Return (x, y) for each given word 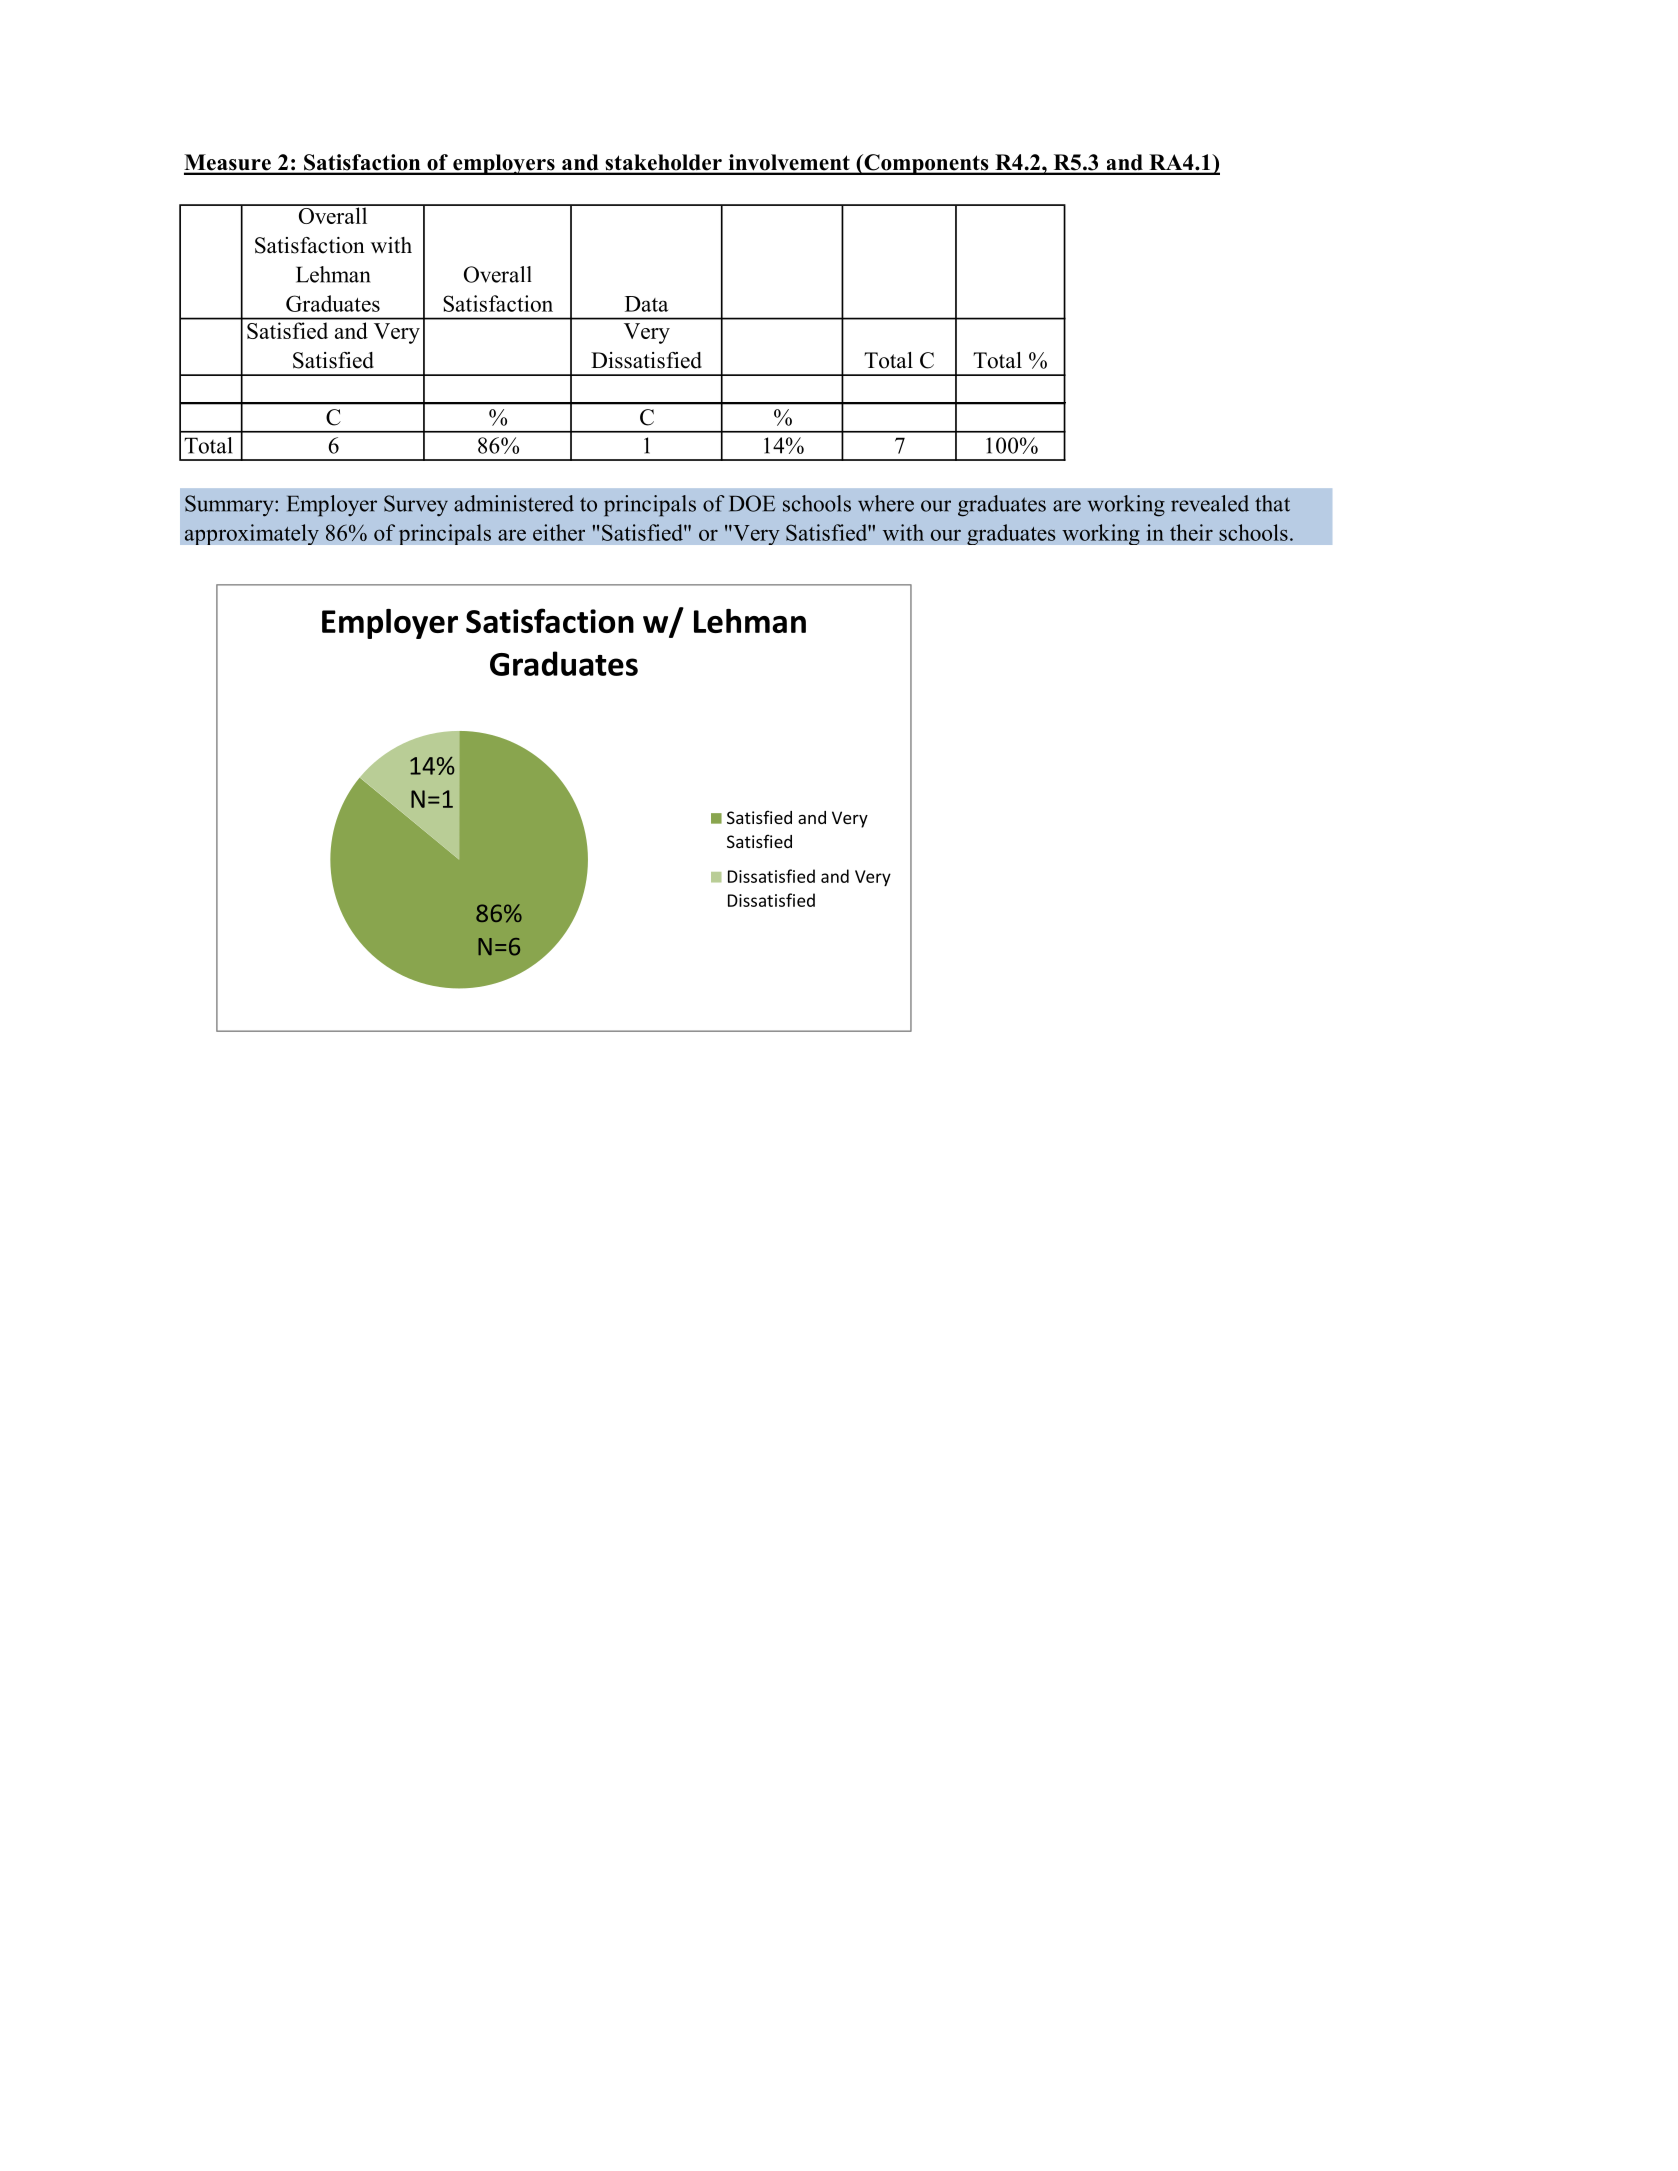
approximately (252, 534)
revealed (1210, 503)
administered (514, 503)
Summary (230, 506)
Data (646, 304)
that (1272, 503)
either (559, 532)
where (886, 503)
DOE (752, 503)
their (1191, 532)
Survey (416, 506)
